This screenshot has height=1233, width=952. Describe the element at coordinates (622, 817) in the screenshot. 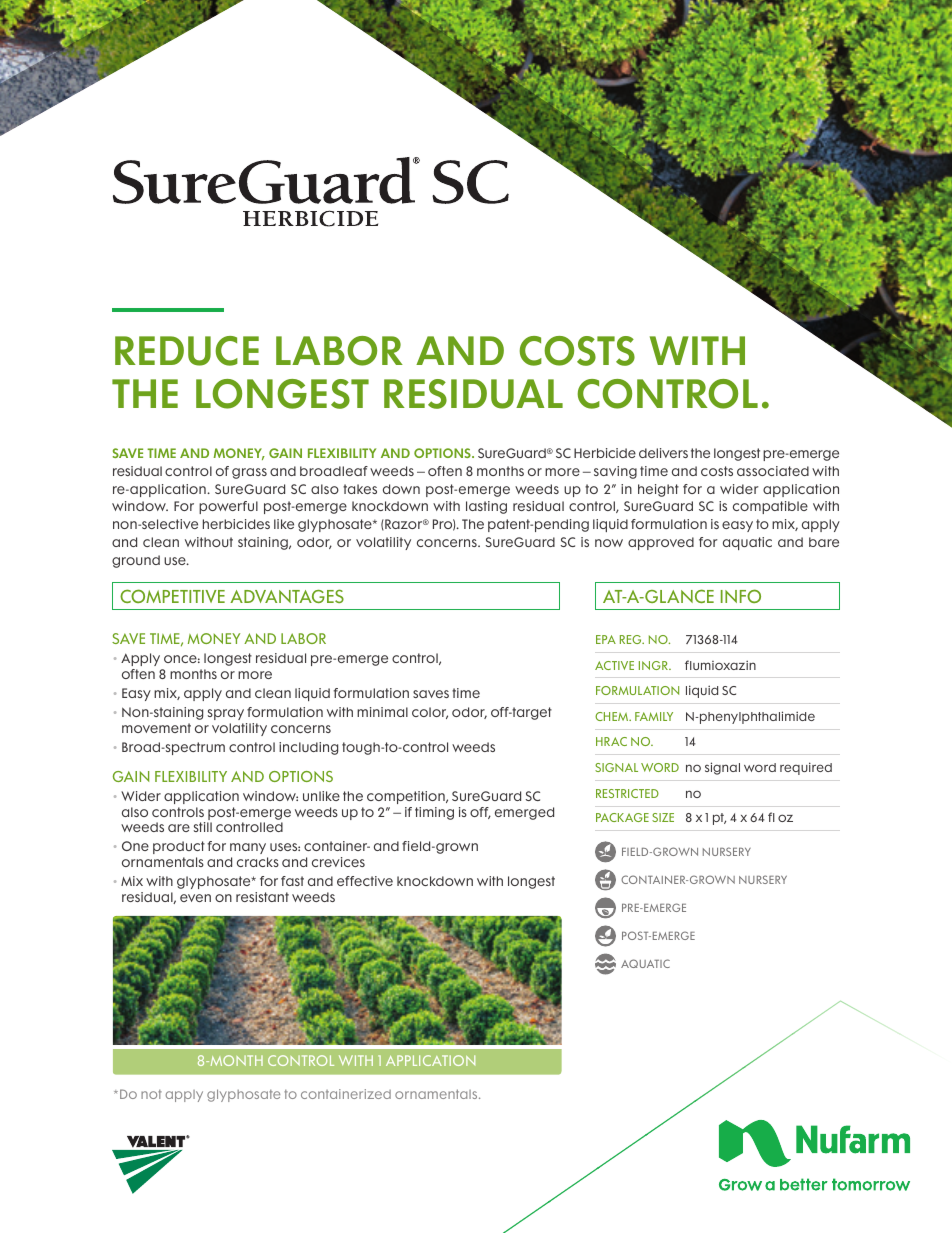

I see `PACKAGE` at that location.
